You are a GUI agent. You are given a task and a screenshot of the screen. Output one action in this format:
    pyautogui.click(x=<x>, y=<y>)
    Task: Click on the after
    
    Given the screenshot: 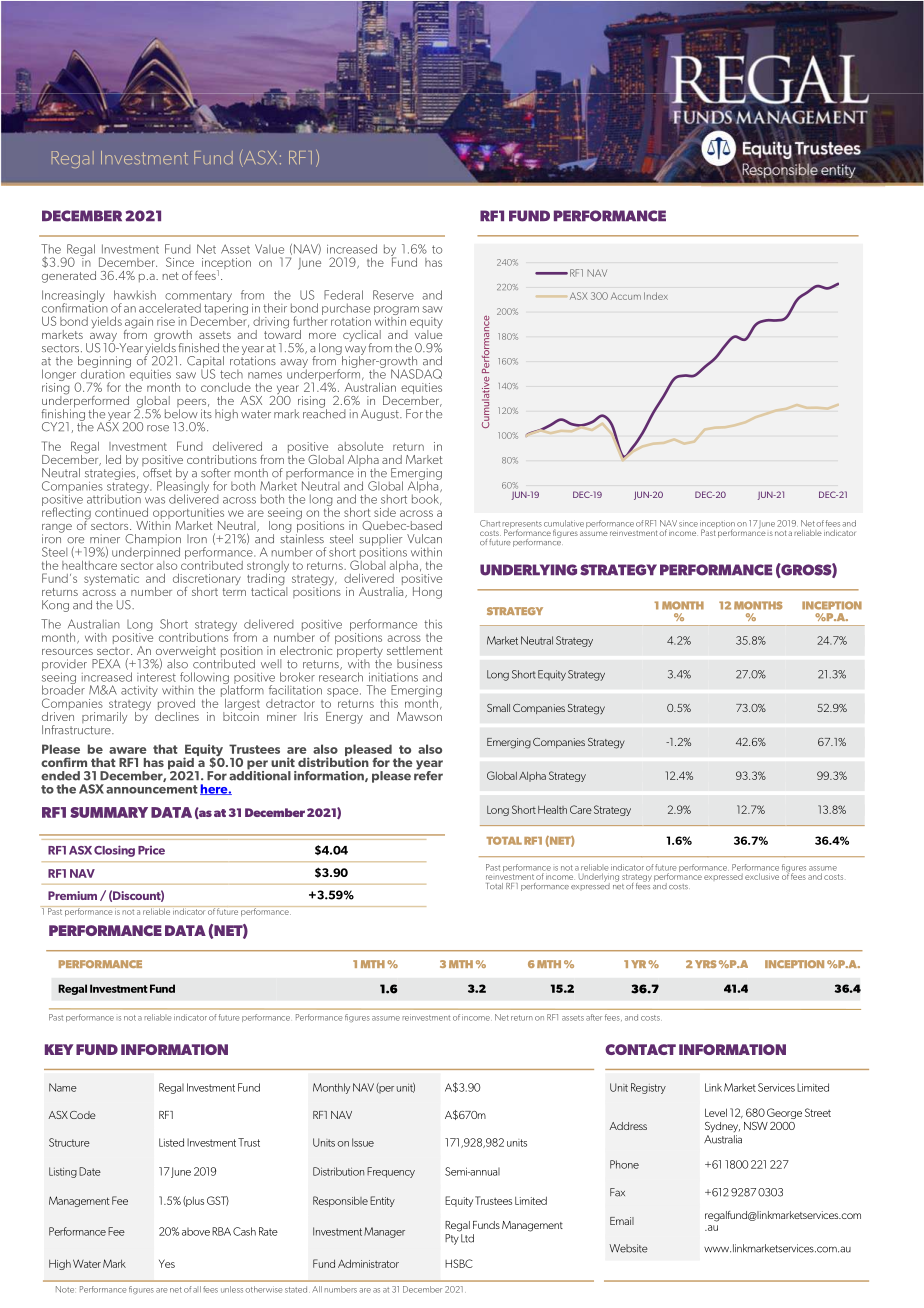 What is the action you would take?
    pyautogui.click(x=594, y=1017)
